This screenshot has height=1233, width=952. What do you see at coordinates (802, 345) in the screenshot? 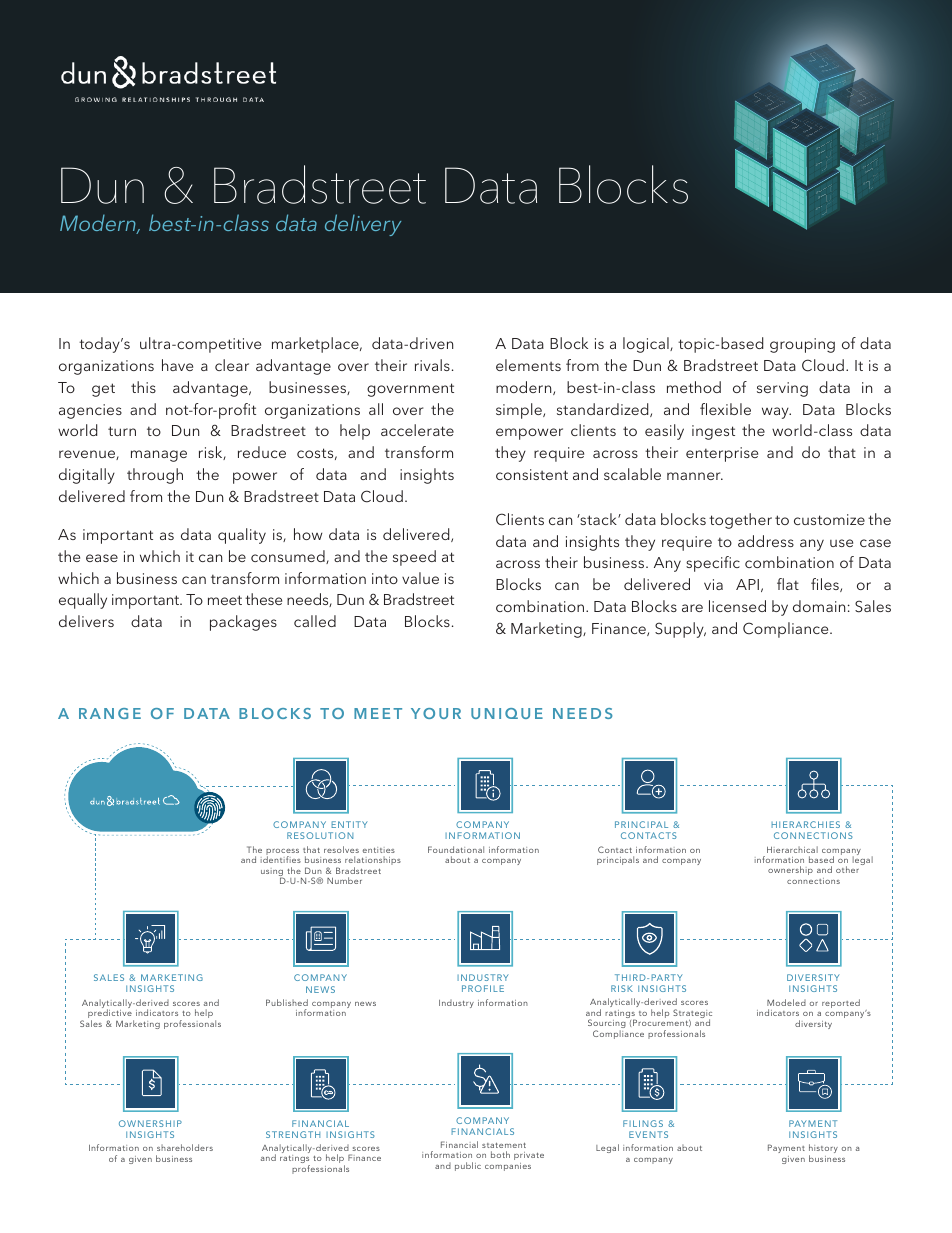
I see `grouping` at bounding box center [802, 345].
